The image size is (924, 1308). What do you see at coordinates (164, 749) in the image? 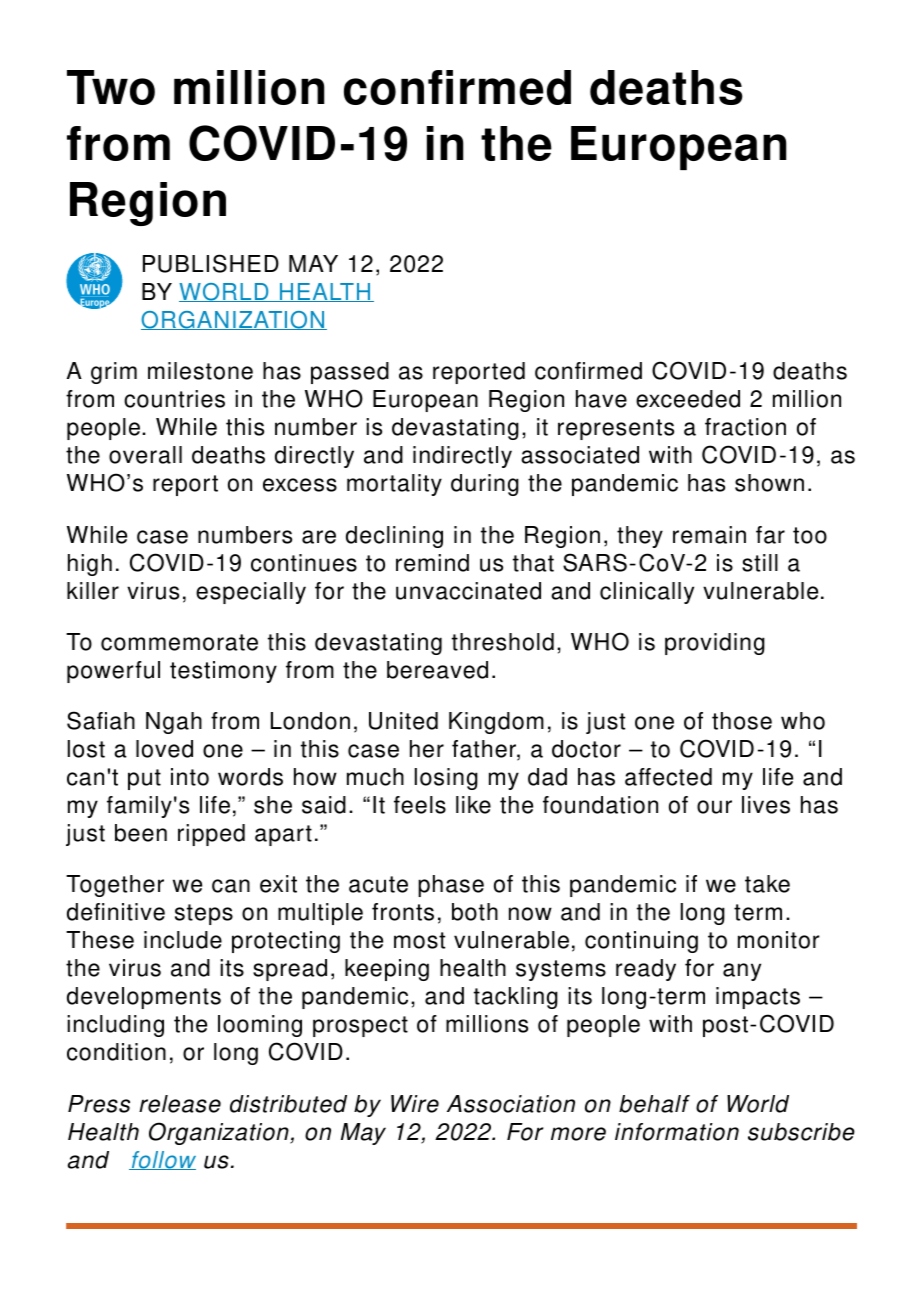
I see `loved` at bounding box center [164, 749].
